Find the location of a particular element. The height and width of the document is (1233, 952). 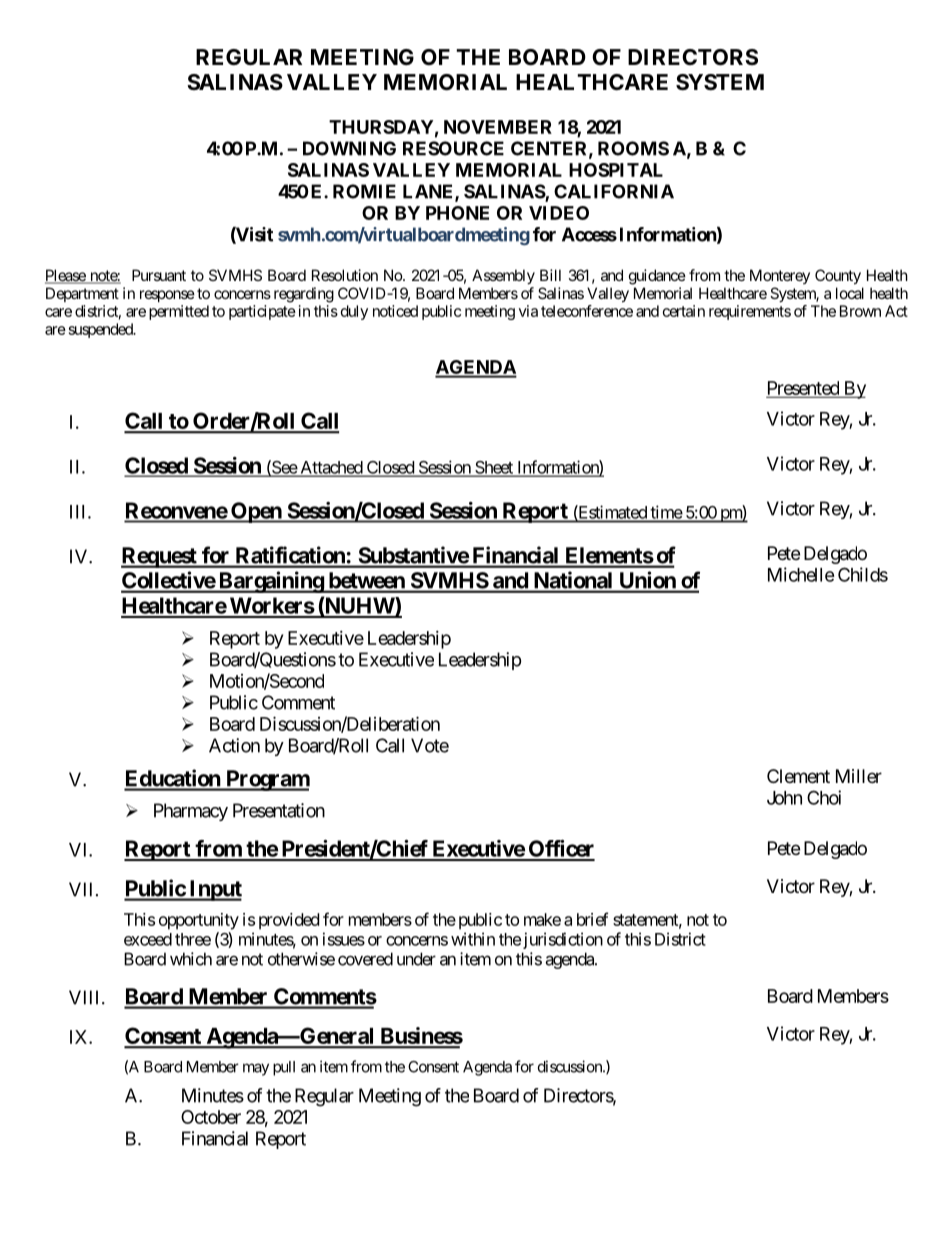

Request is located at coordinates (160, 557).
